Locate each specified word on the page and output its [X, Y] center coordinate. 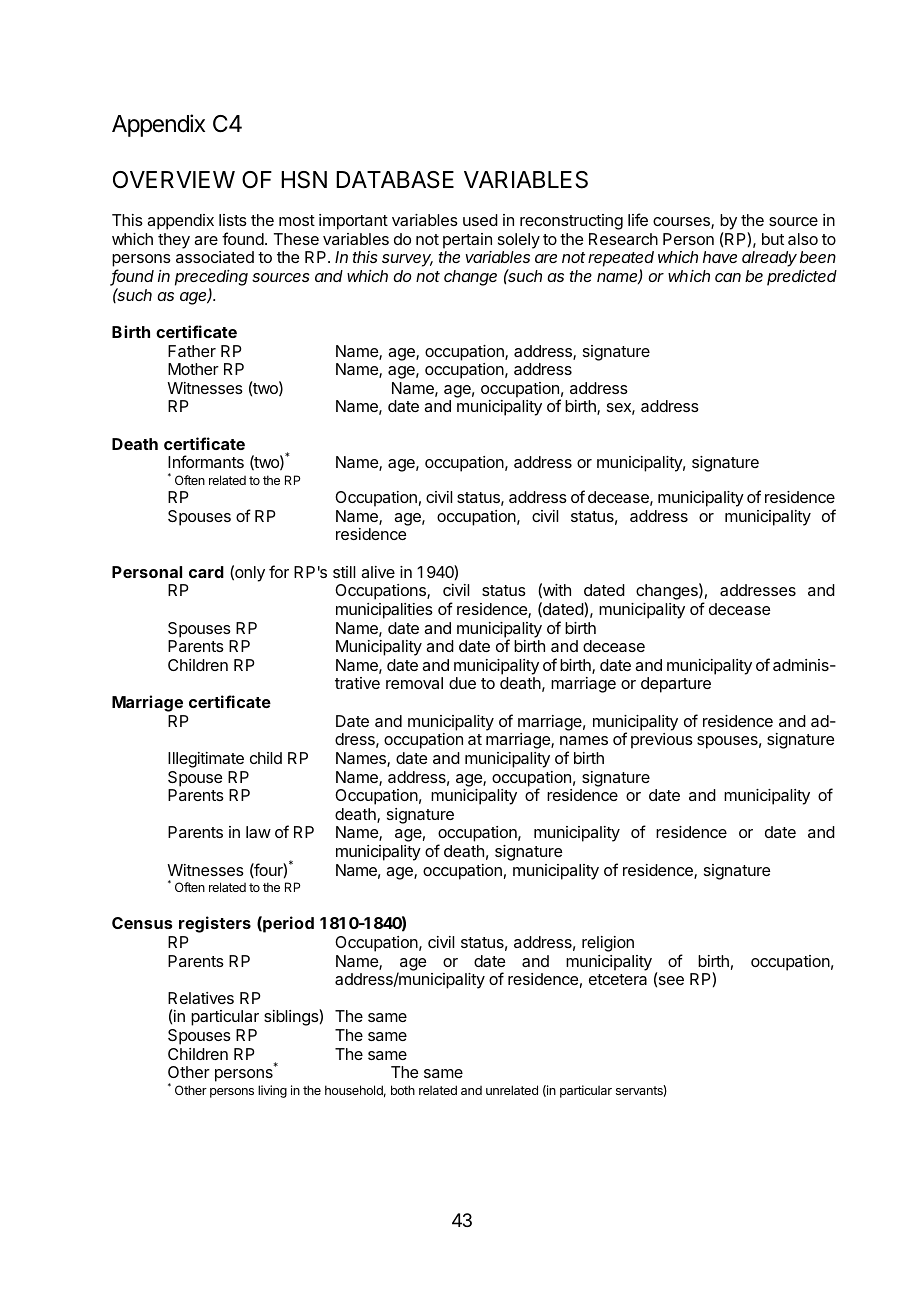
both [403, 1090]
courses [682, 223]
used [480, 220]
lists [233, 220]
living [272, 1091]
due [462, 683]
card [206, 572]
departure [676, 685]
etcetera [618, 979]
